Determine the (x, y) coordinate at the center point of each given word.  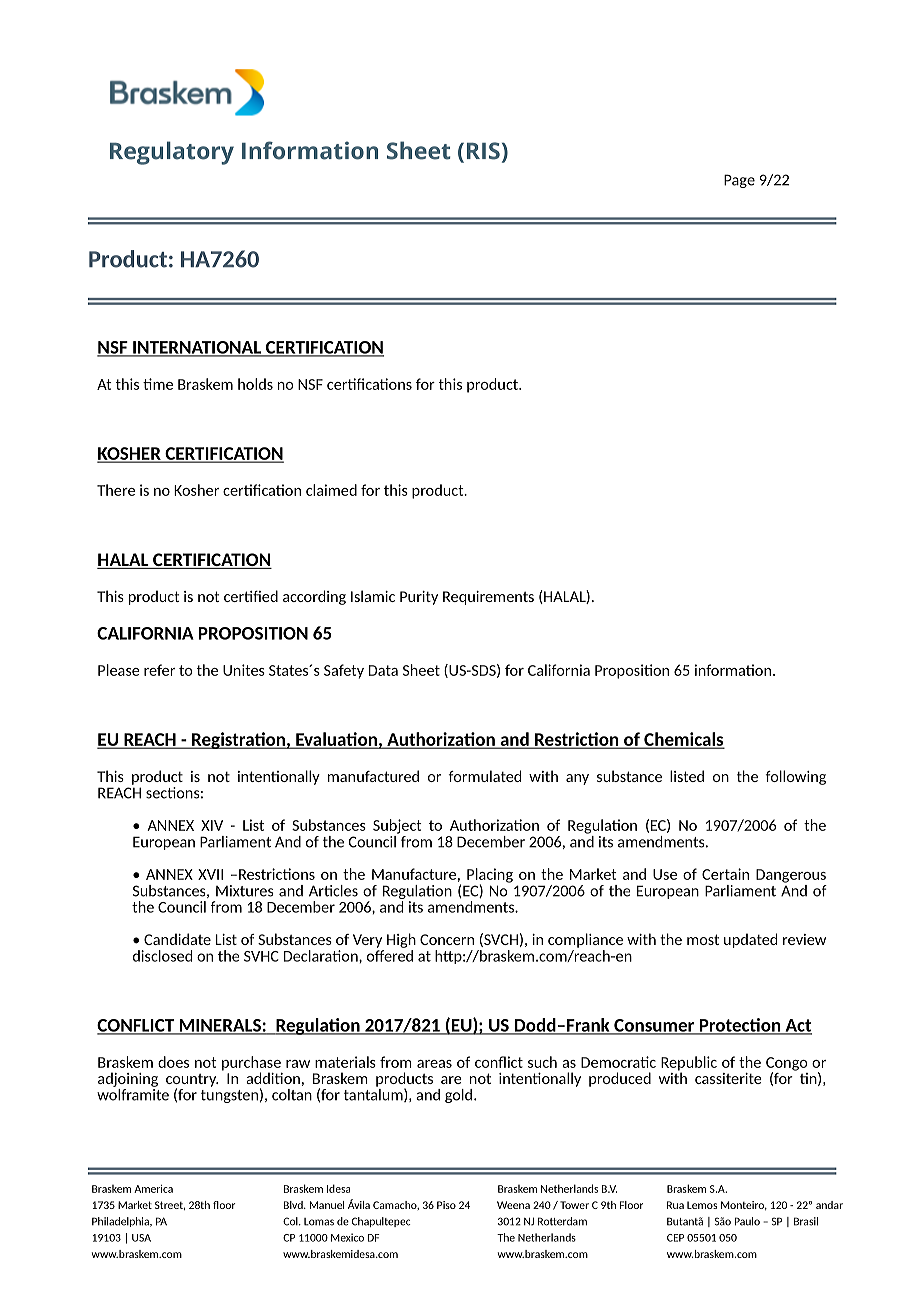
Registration (238, 740)
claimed (331, 490)
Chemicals (683, 740)
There (116, 490)
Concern (447, 939)
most (703, 939)
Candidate (177, 939)
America (153, 1189)
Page (739, 181)
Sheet (421, 670)
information (733, 670)
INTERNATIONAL (197, 348)
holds (255, 384)
